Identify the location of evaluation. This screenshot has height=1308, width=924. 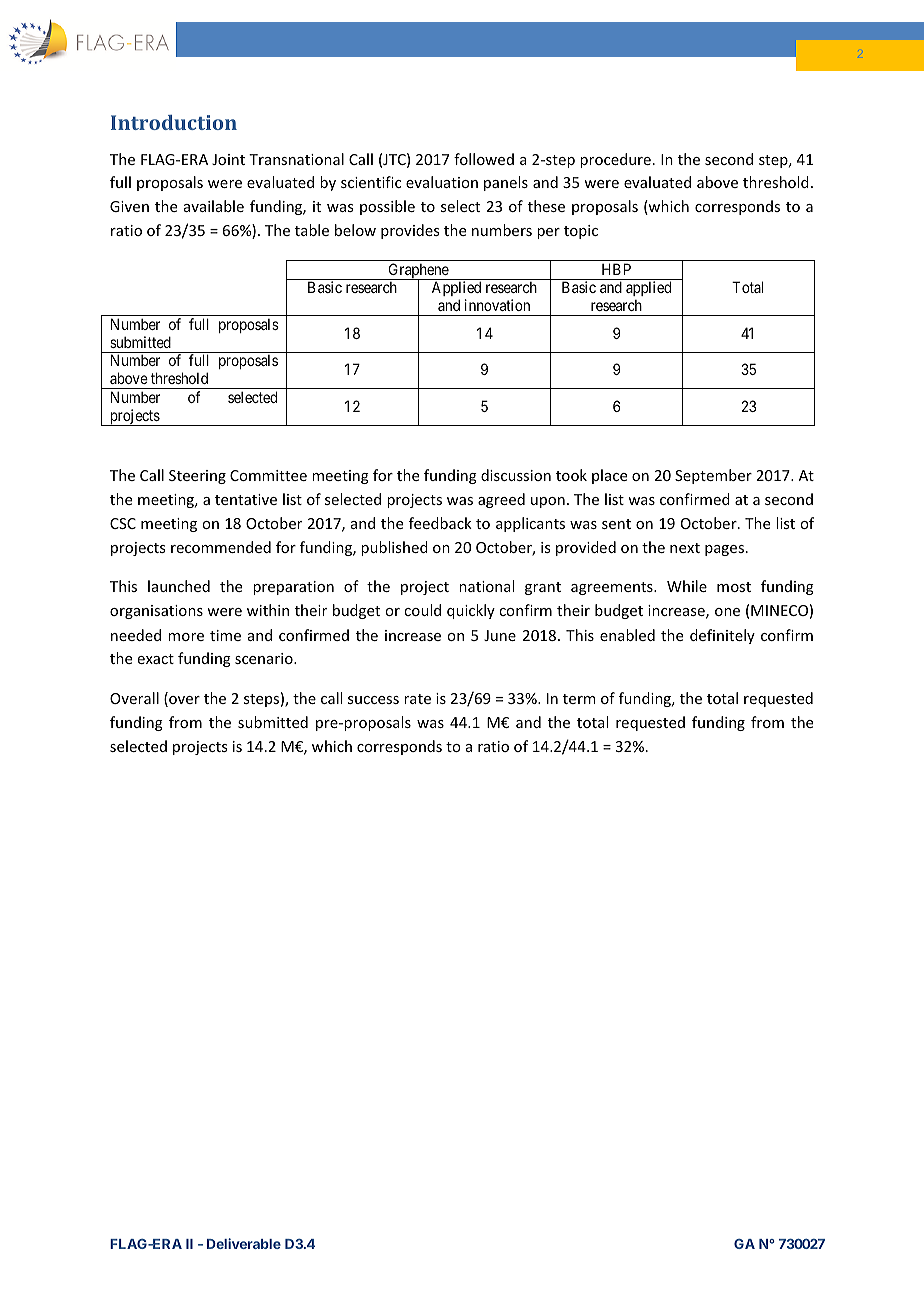
(442, 182).
